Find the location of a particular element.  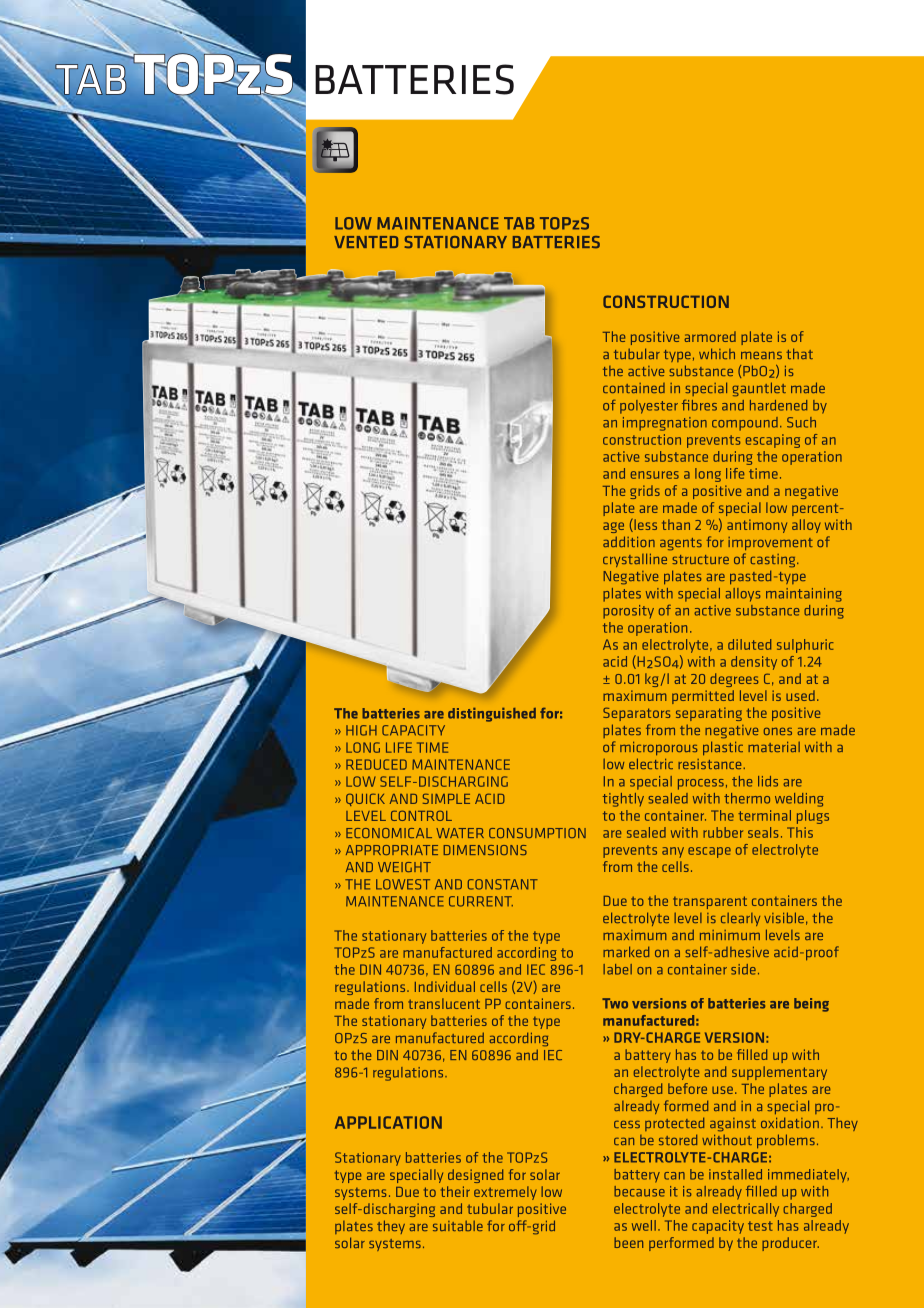

diluted is located at coordinates (749, 644).
